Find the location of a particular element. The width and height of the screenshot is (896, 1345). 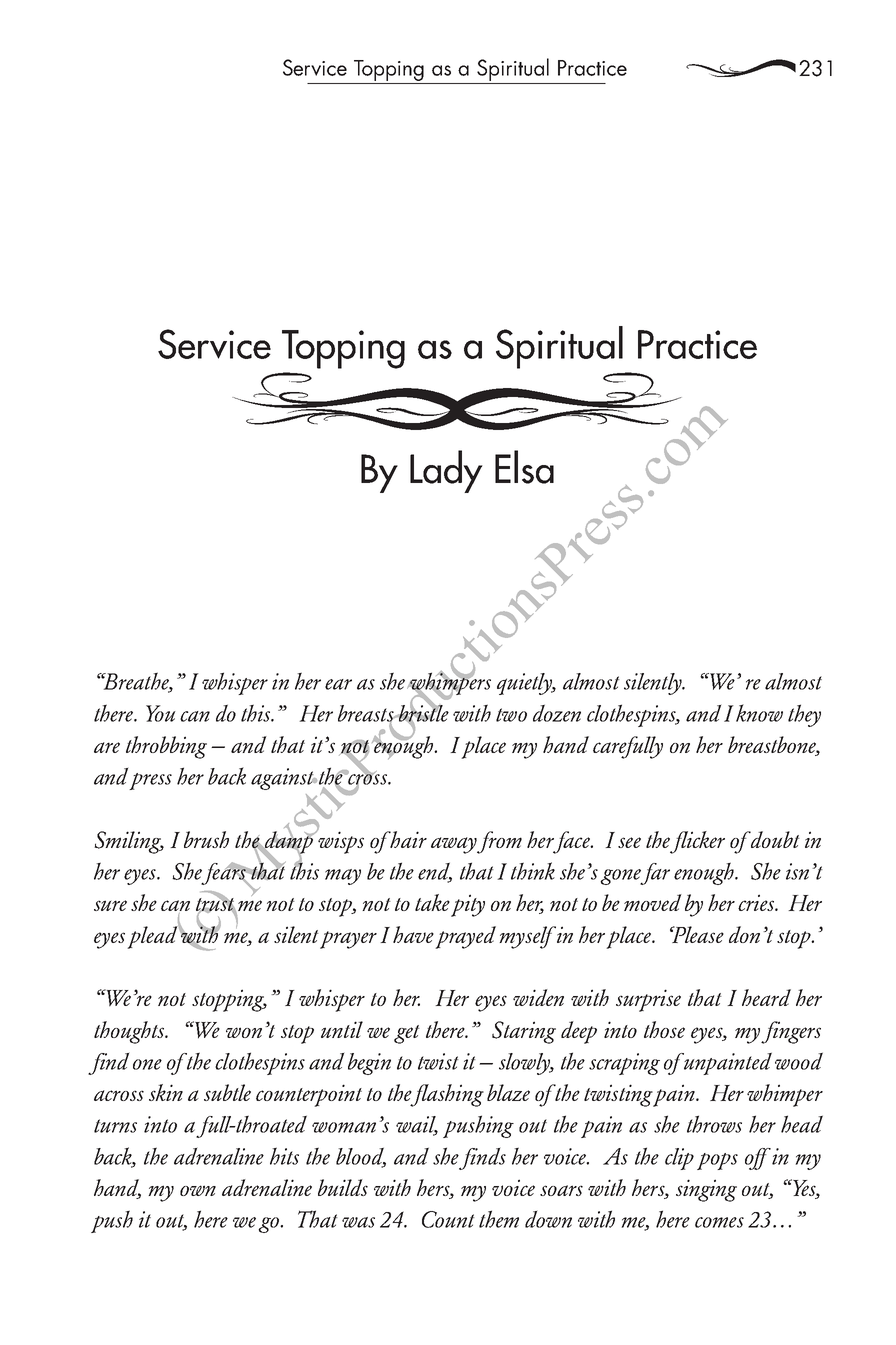

from is located at coordinates (499, 842).
